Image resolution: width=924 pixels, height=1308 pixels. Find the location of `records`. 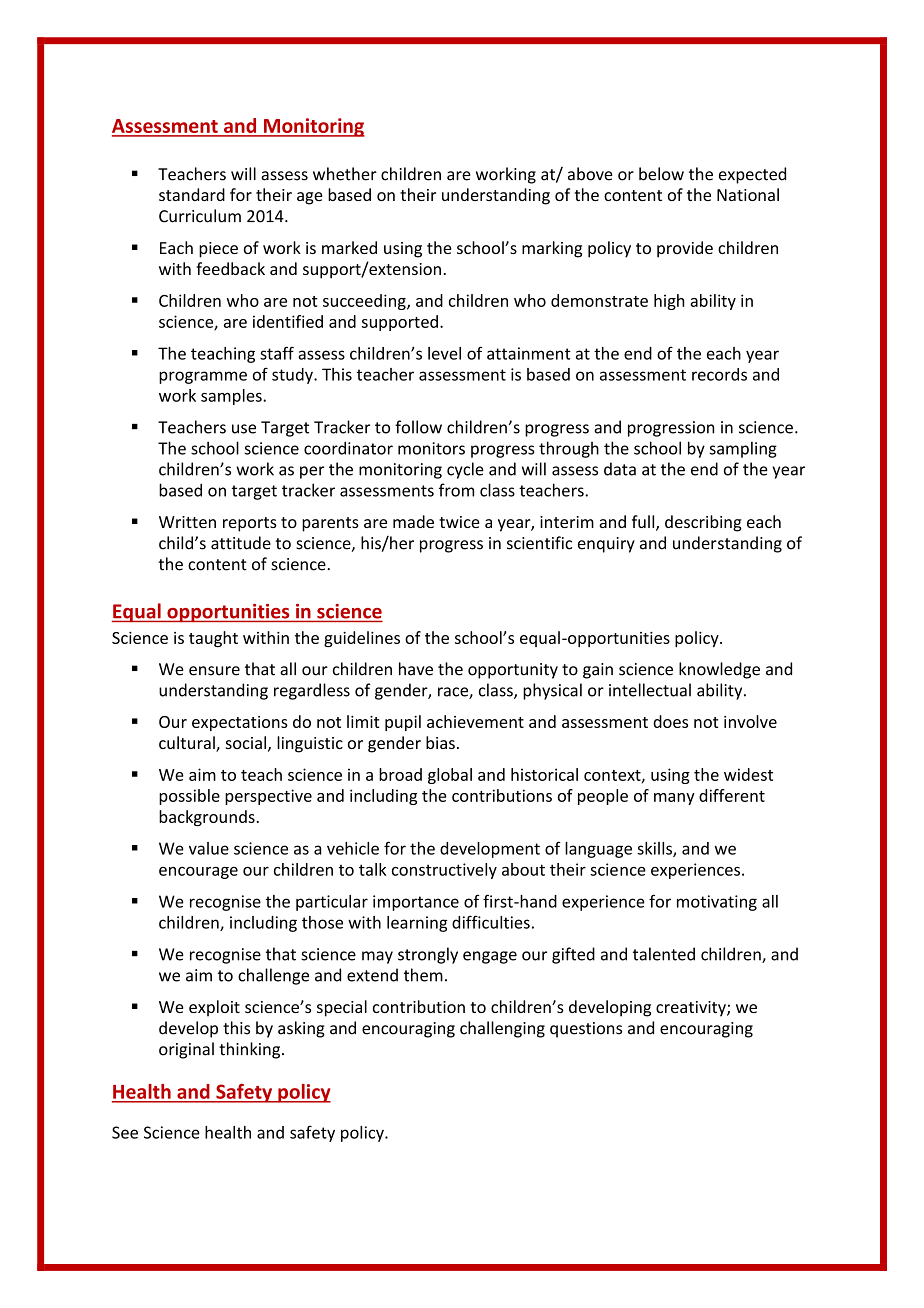

records is located at coordinates (719, 374).
